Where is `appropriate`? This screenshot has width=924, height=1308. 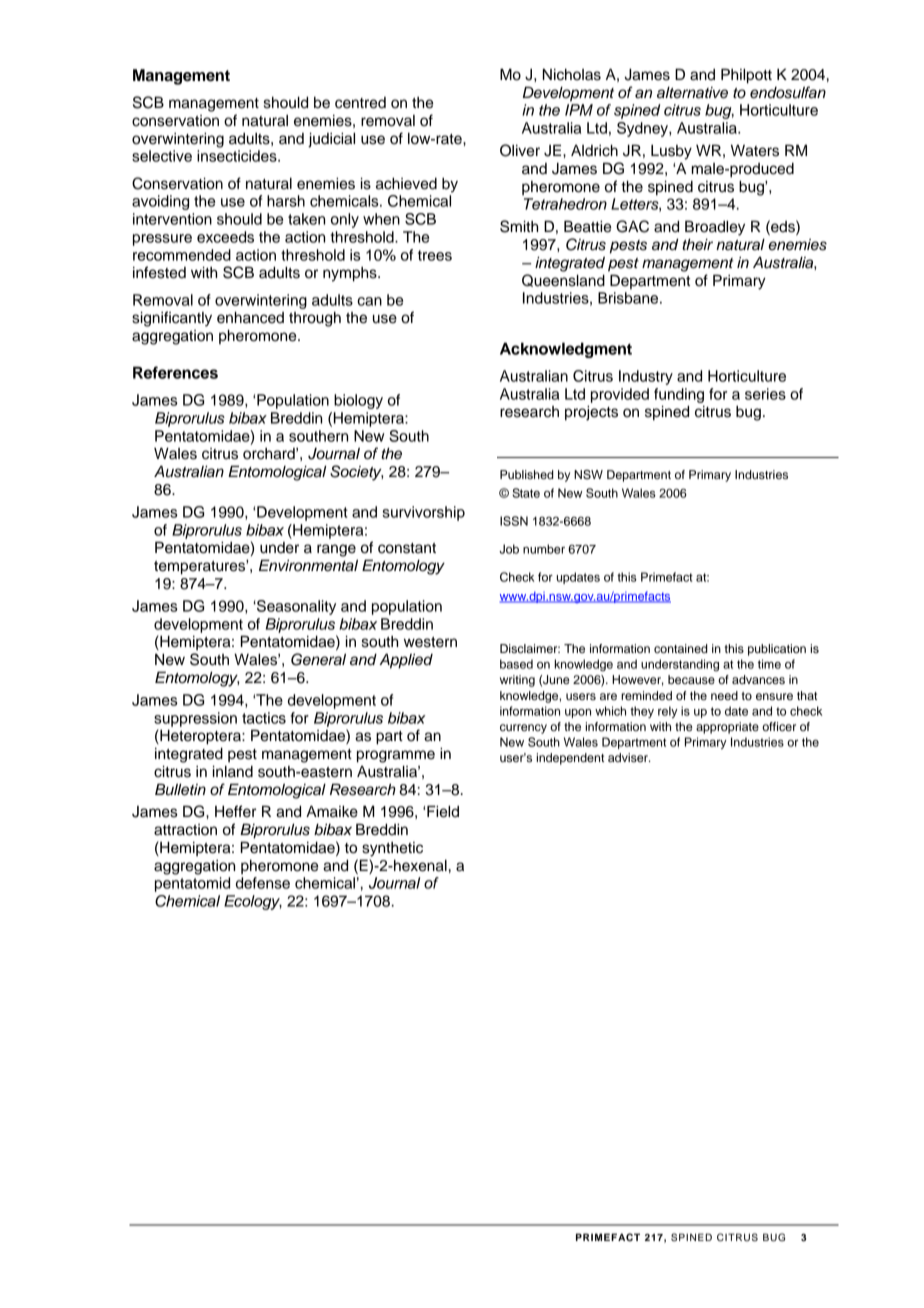
appropriate is located at coordinates (727, 728).
